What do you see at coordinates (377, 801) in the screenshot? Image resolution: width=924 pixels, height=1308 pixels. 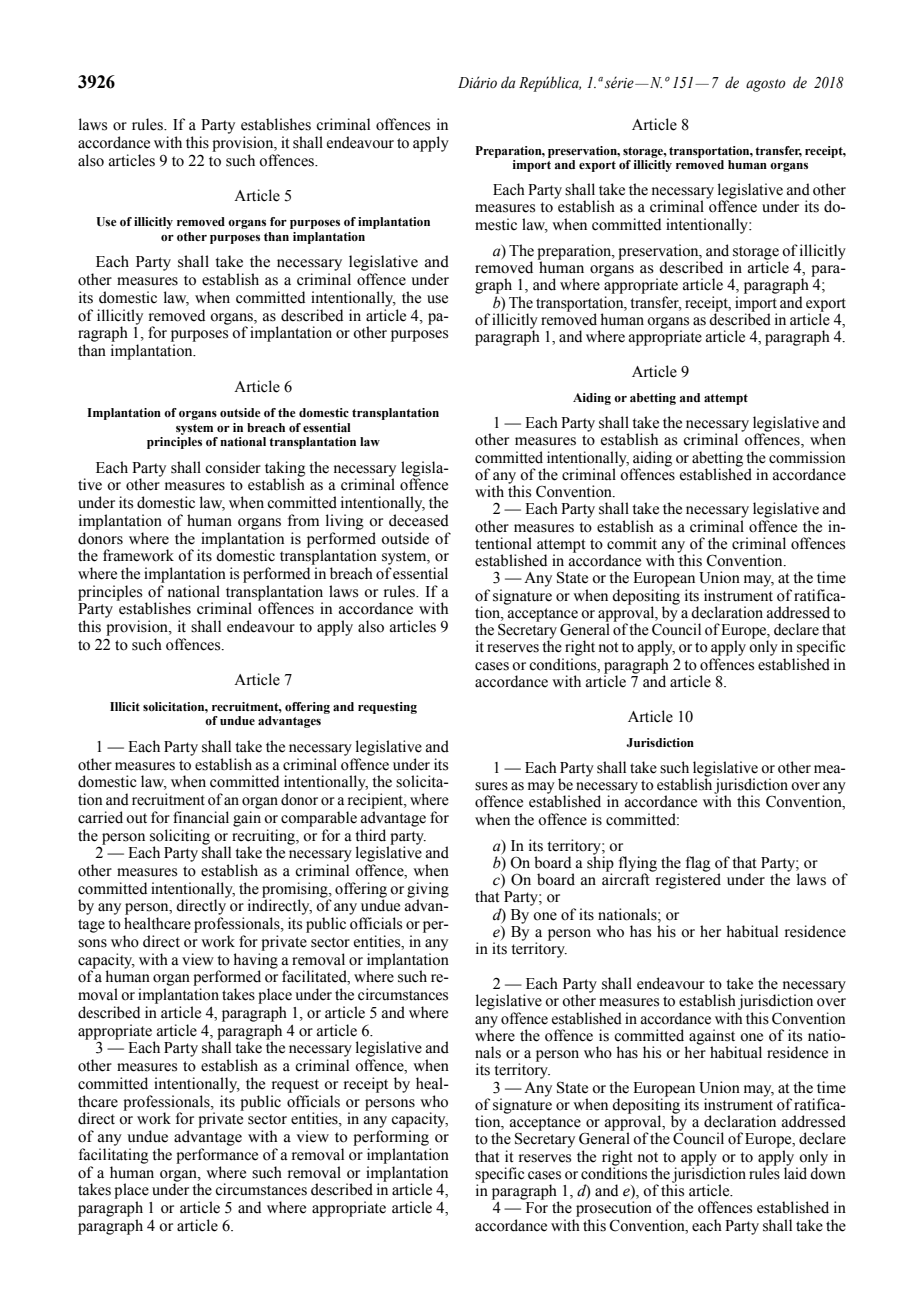 I see `recipient` at bounding box center [377, 801].
